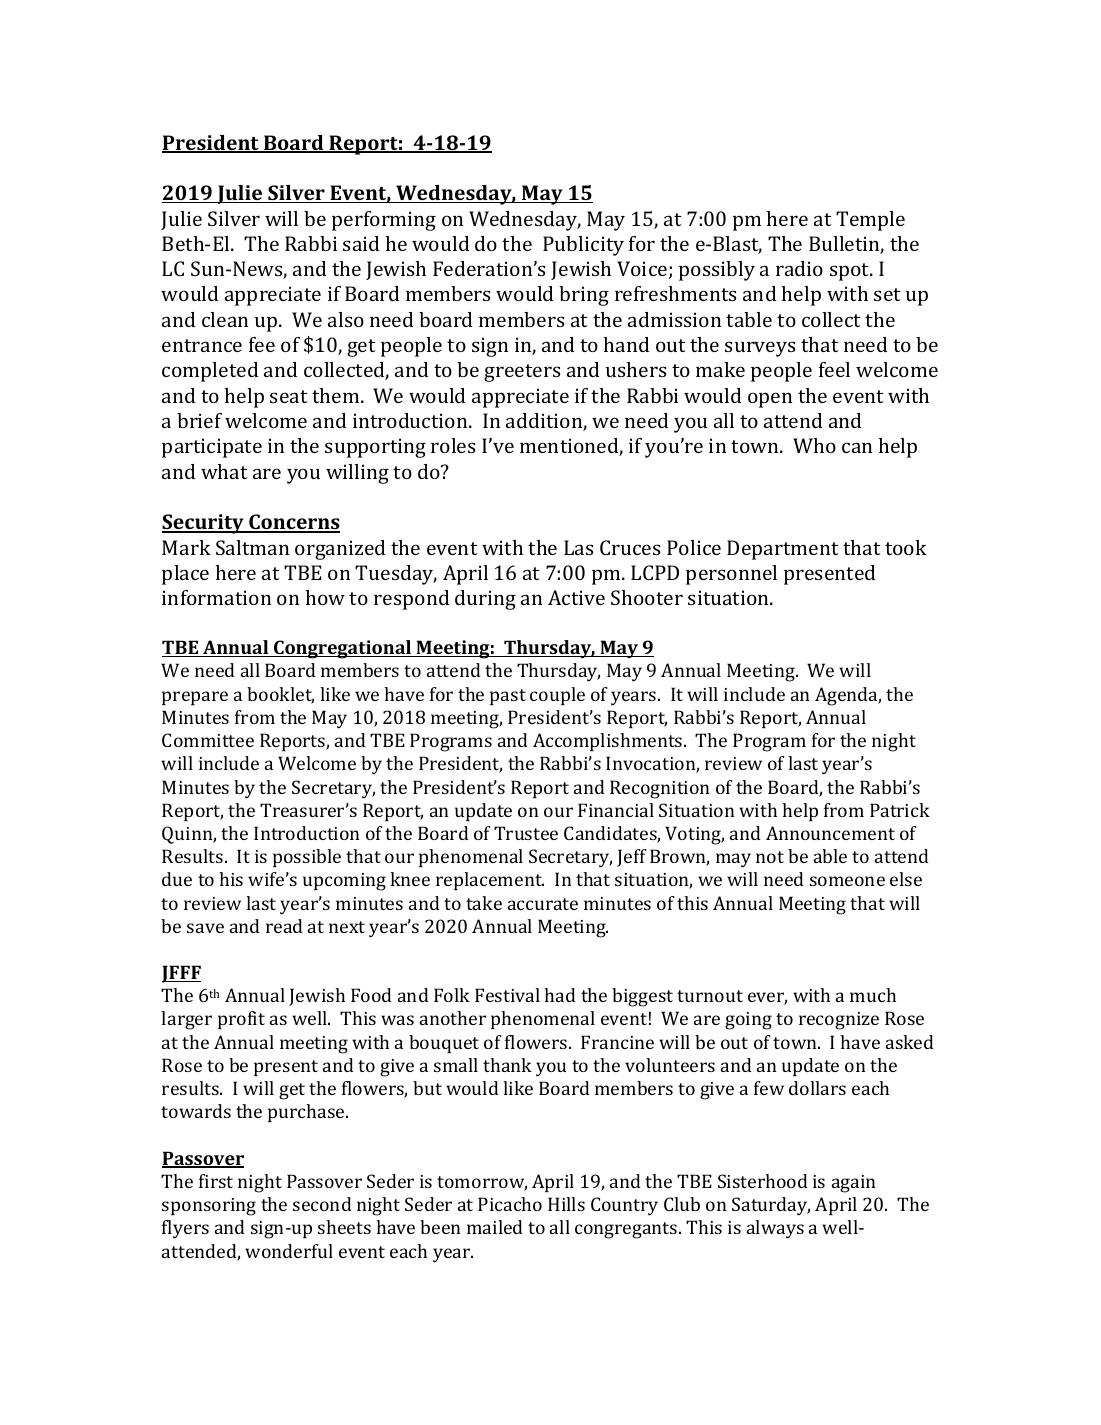 Image resolution: width=1101 pixels, height=1425 pixels. What do you see at coordinates (900, 810) in the screenshot?
I see `Patrick` at bounding box center [900, 810].
